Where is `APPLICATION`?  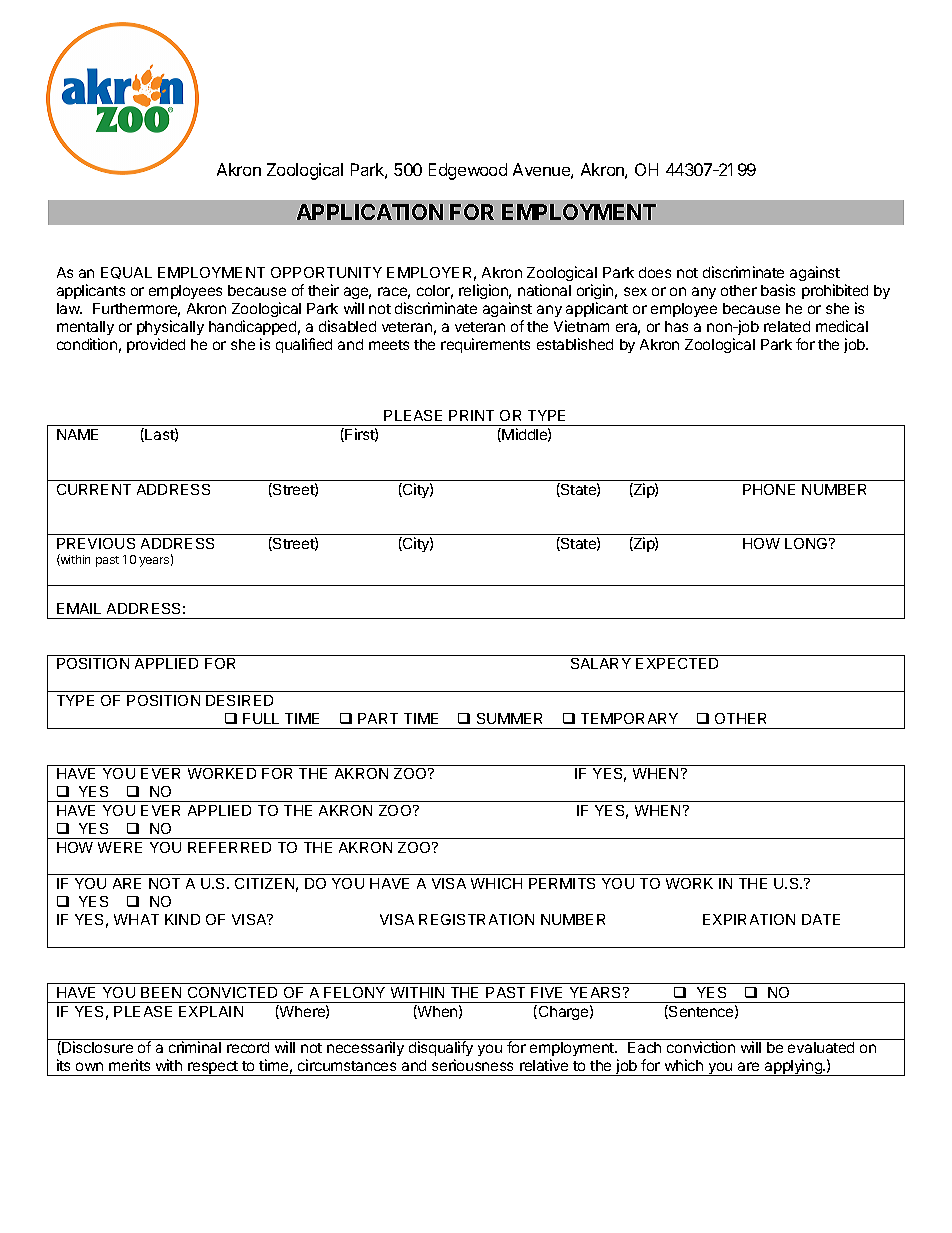 APPLICATION is located at coordinates (370, 212).
